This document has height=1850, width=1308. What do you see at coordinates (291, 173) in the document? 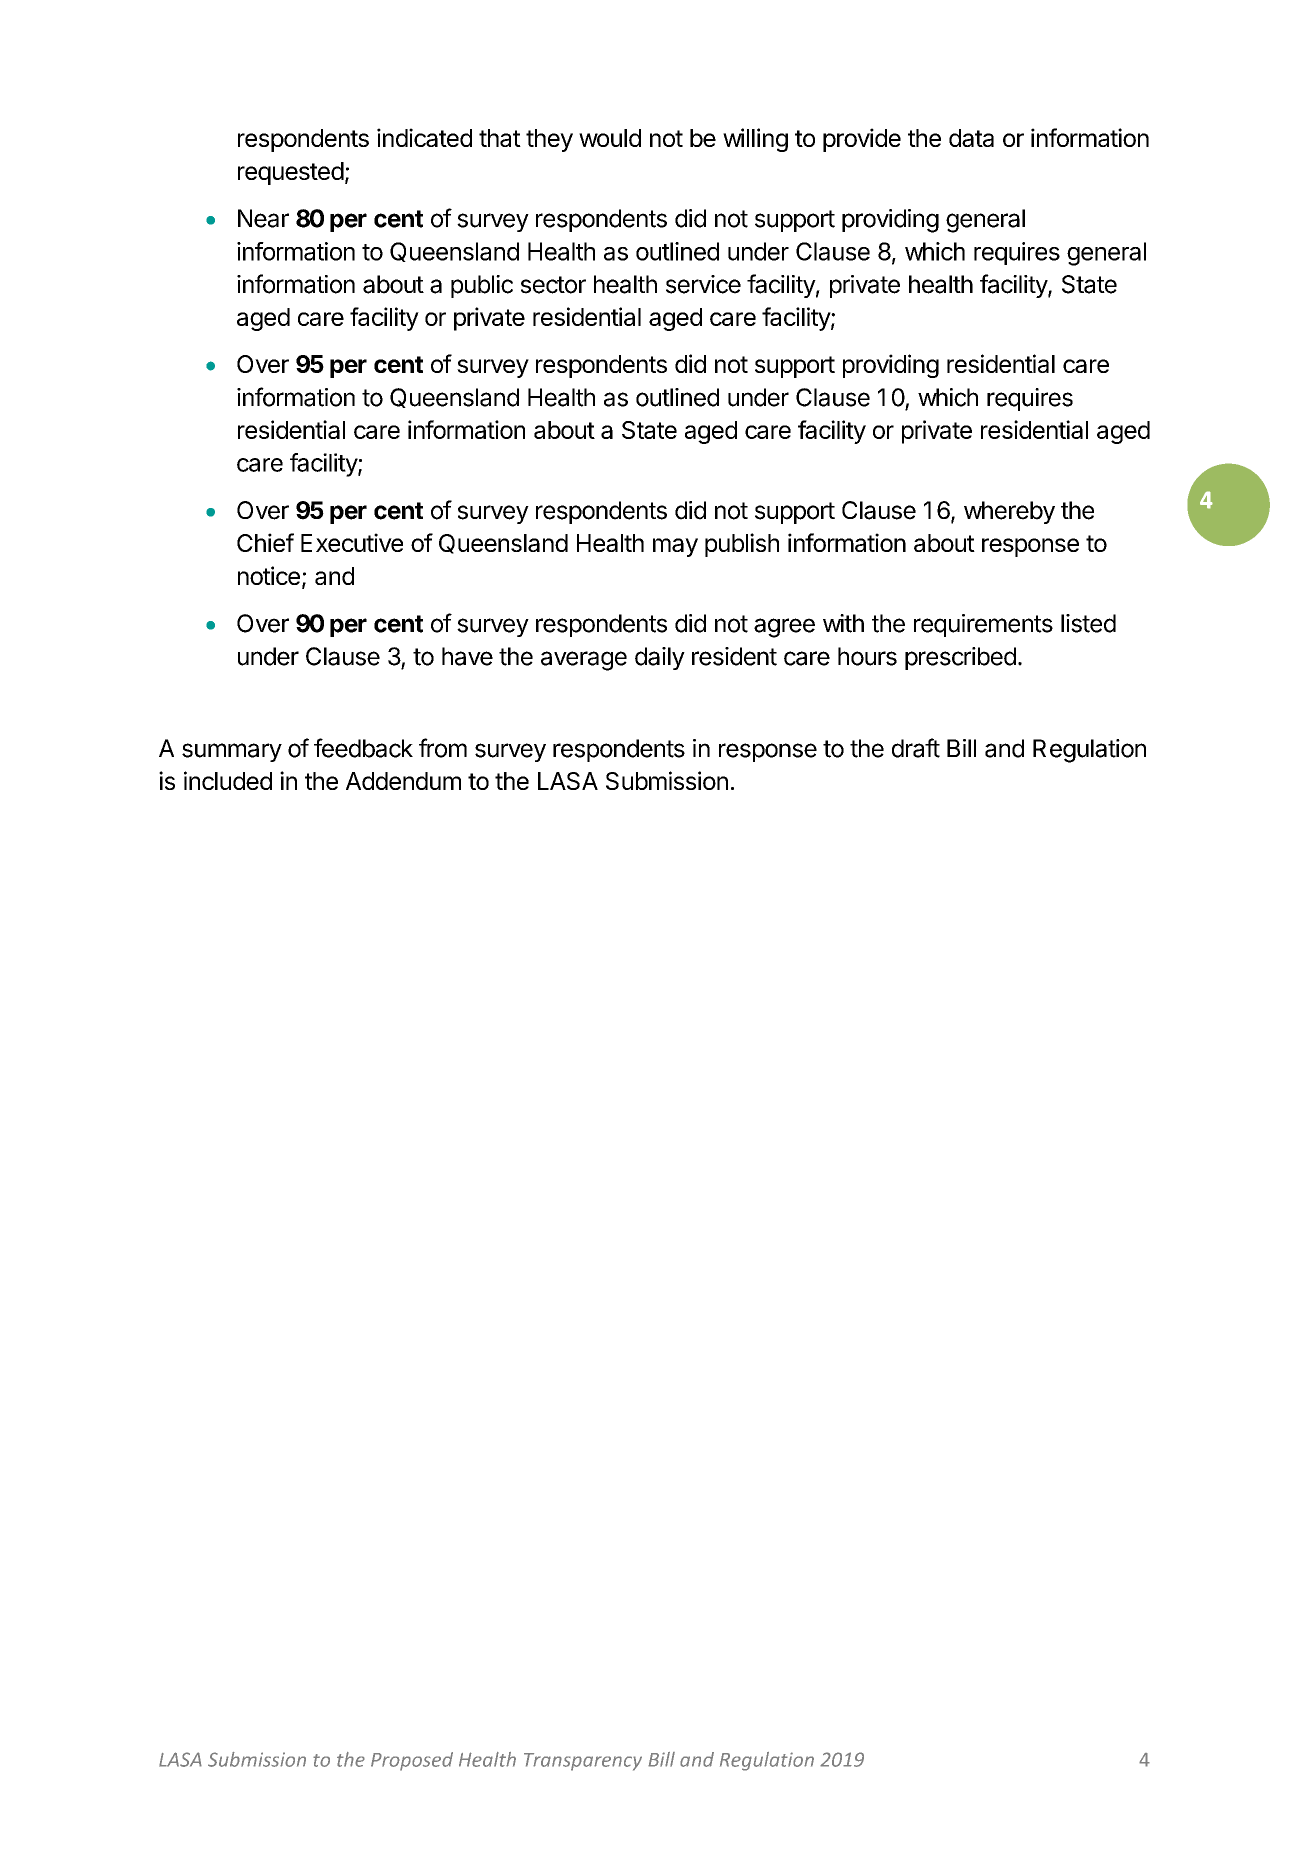
I see `requested` at bounding box center [291, 173].
